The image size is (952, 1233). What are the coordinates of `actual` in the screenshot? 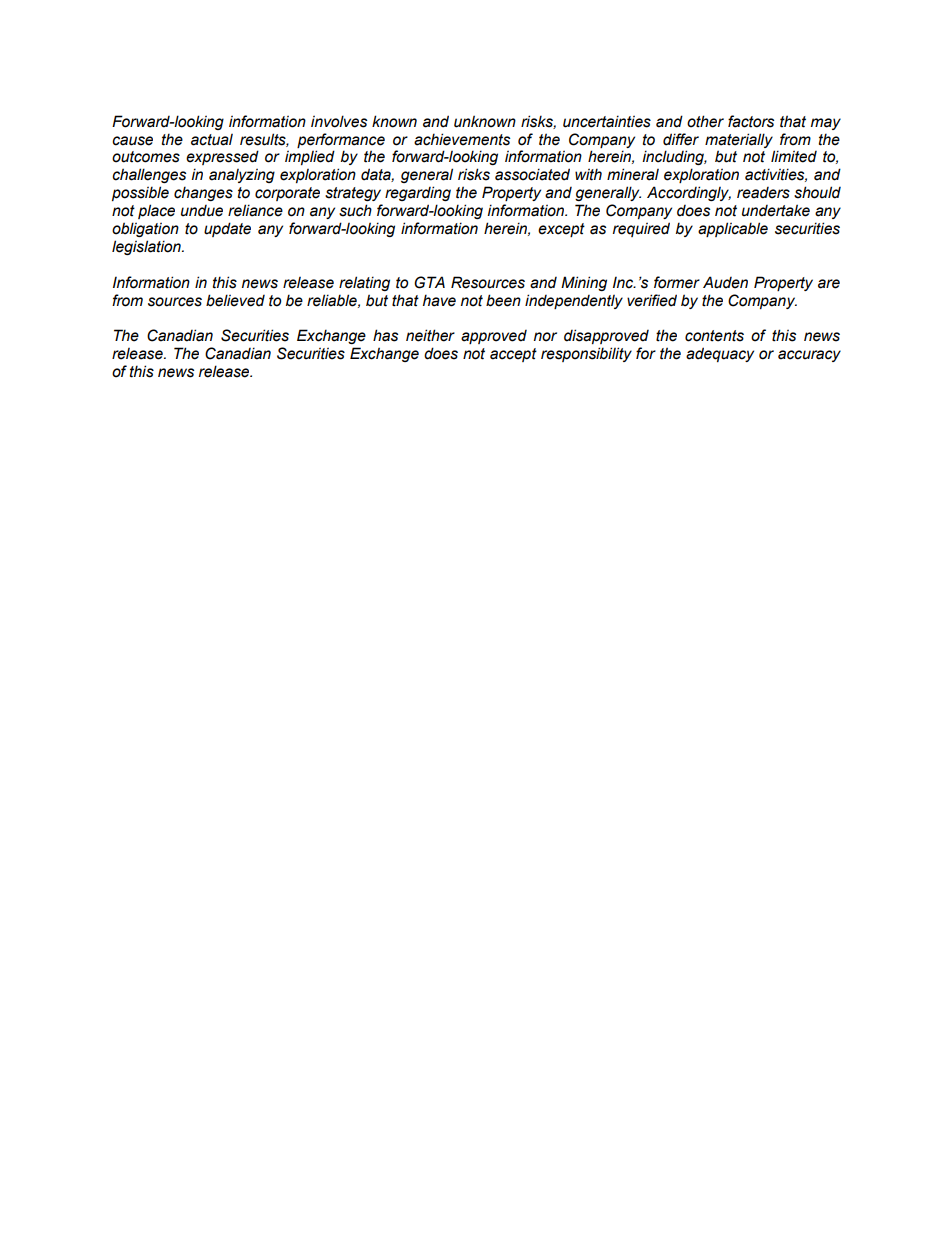 It's located at (212, 140).
